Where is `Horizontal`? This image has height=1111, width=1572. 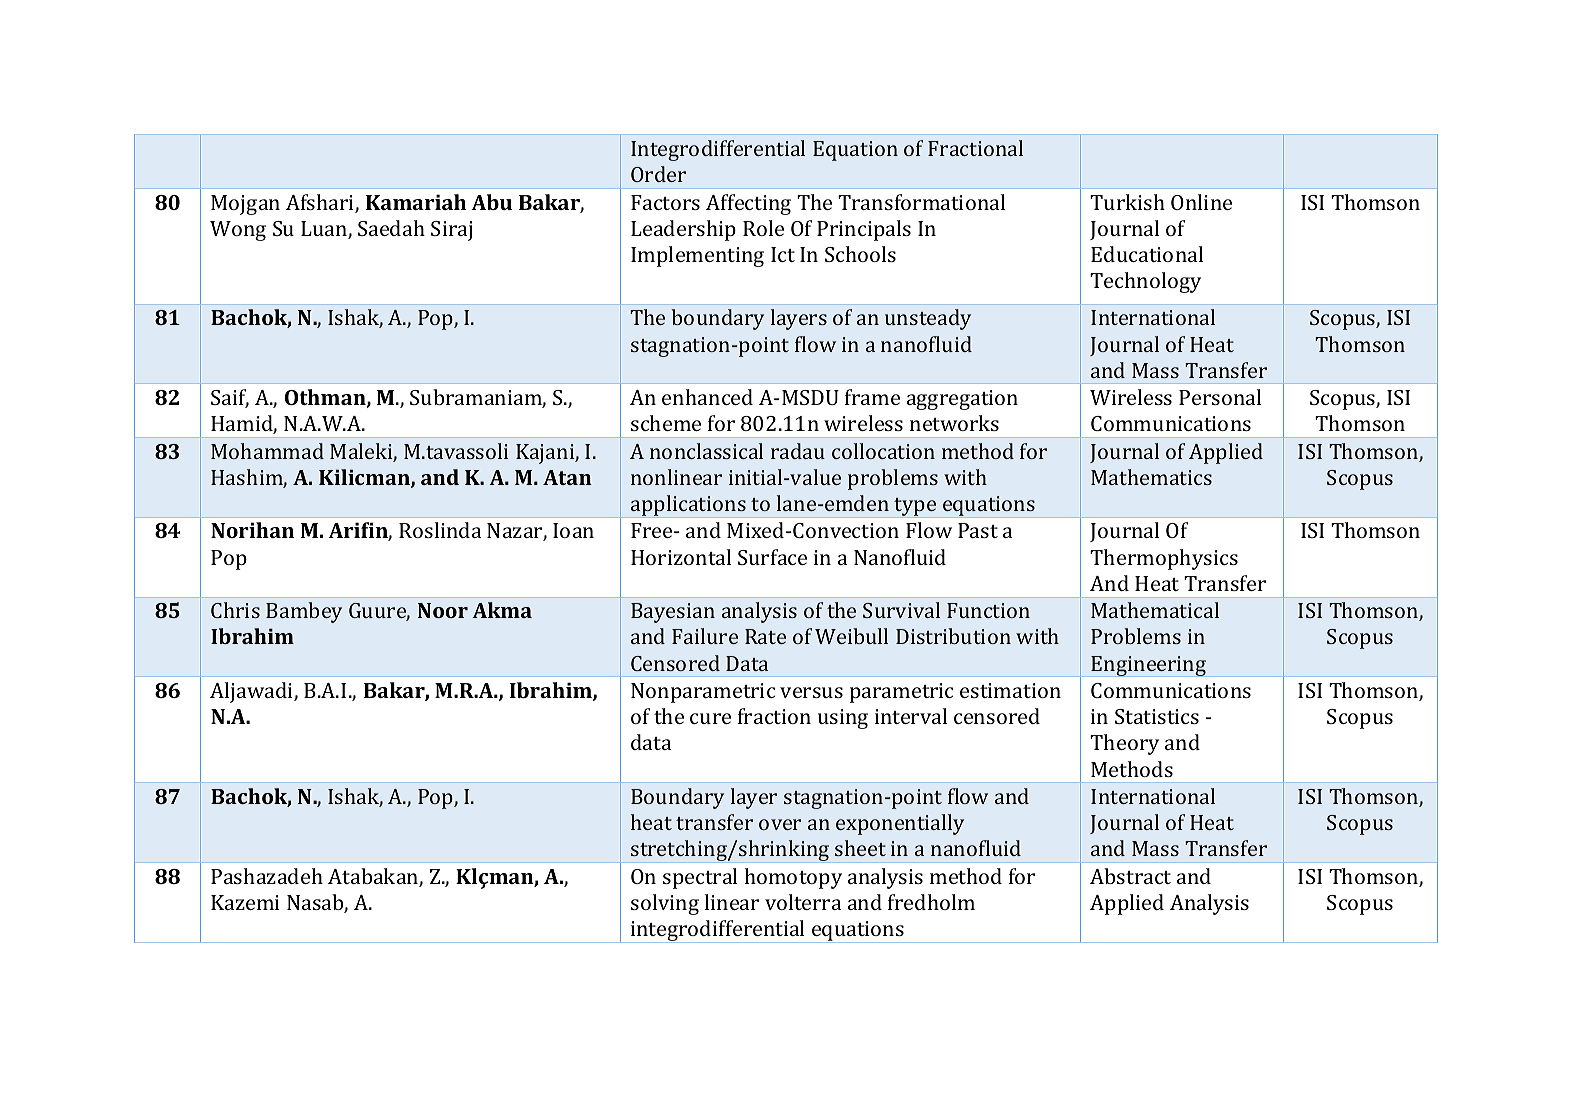 Horizontal is located at coordinates (681, 557).
